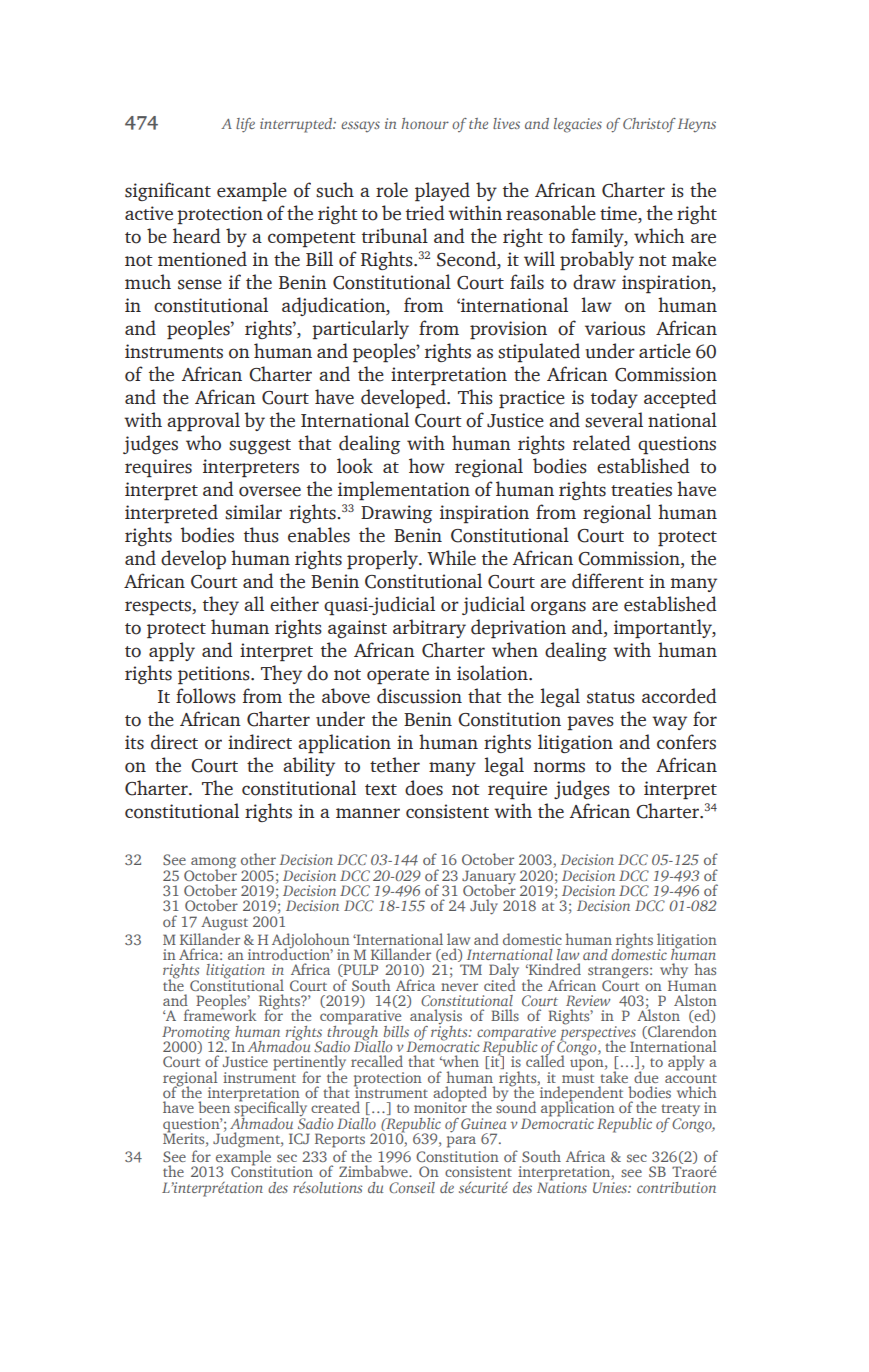 The height and width of the image is (1372, 869). I want to click on honour, so click(425, 123).
